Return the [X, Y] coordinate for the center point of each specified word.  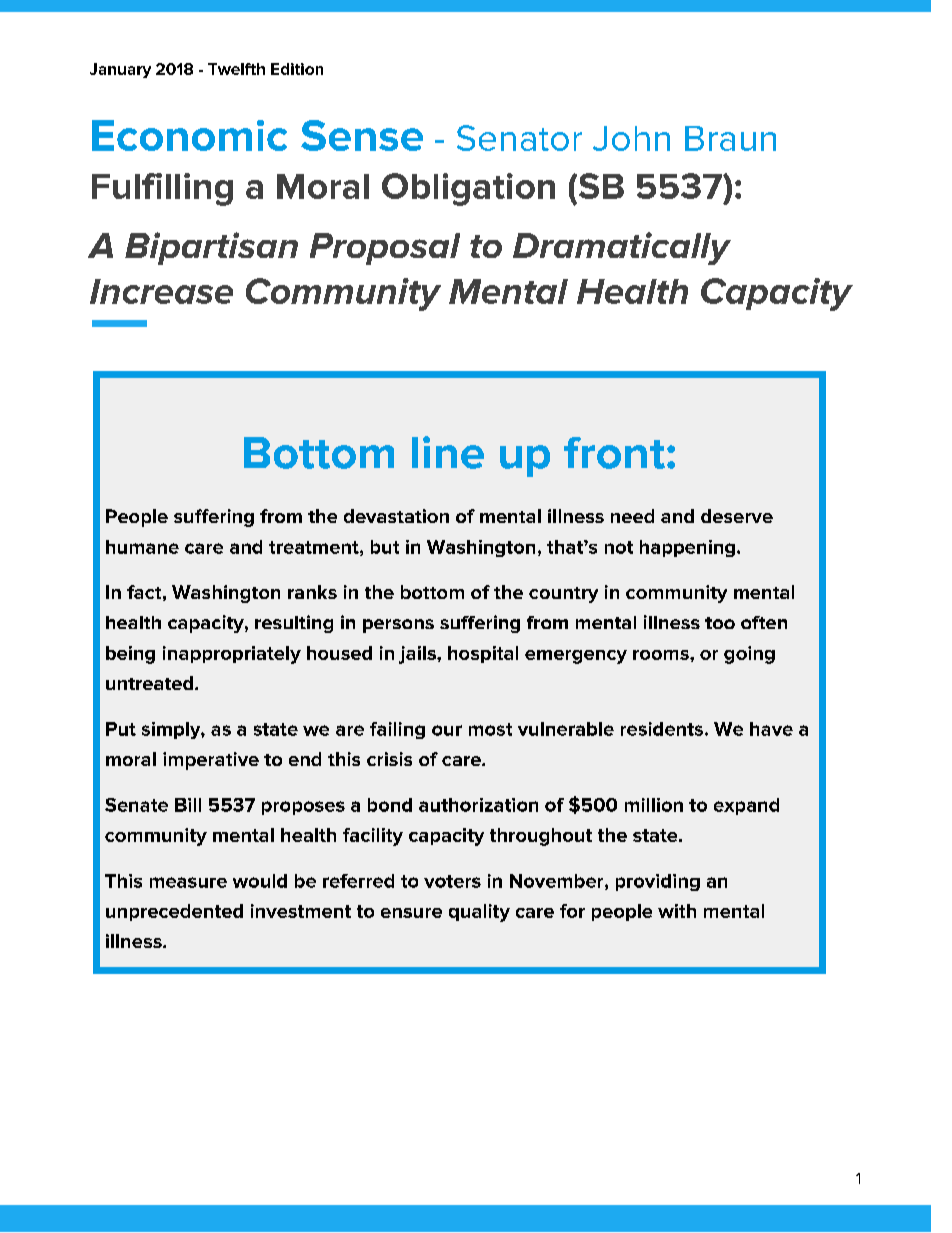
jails [418, 655]
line [448, 452]
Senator [519, 138]
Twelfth [236, 69]
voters [452, 881]
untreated [149, 683]
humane [142, 547]
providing [658, 882]
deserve [737, 516]
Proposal [385, 249]
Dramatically [622, 248]
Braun [730, 138]
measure [188, 882]
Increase [161, 291]
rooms [662, 655]
